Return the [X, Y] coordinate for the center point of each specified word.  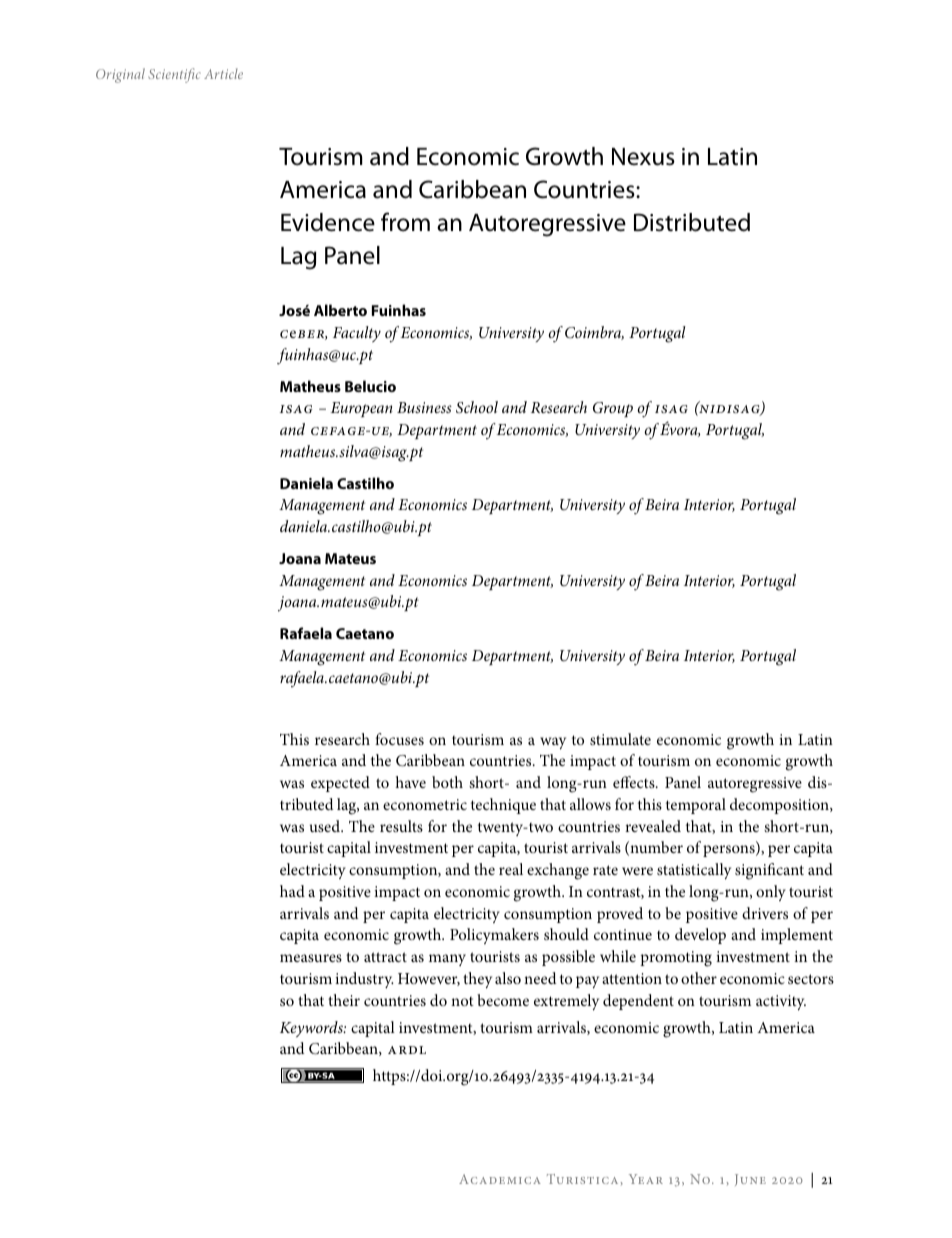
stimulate [620, 739]
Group [613, 409]
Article [223, 73]
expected [340, 784]
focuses [399, 739]
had [292, 891]
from [405, 222]
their [344, 1000]
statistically [694, 871]
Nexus [643, 157]
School [477, 407]
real [511, 869]
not [462, 1001]
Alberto [340, 310]
